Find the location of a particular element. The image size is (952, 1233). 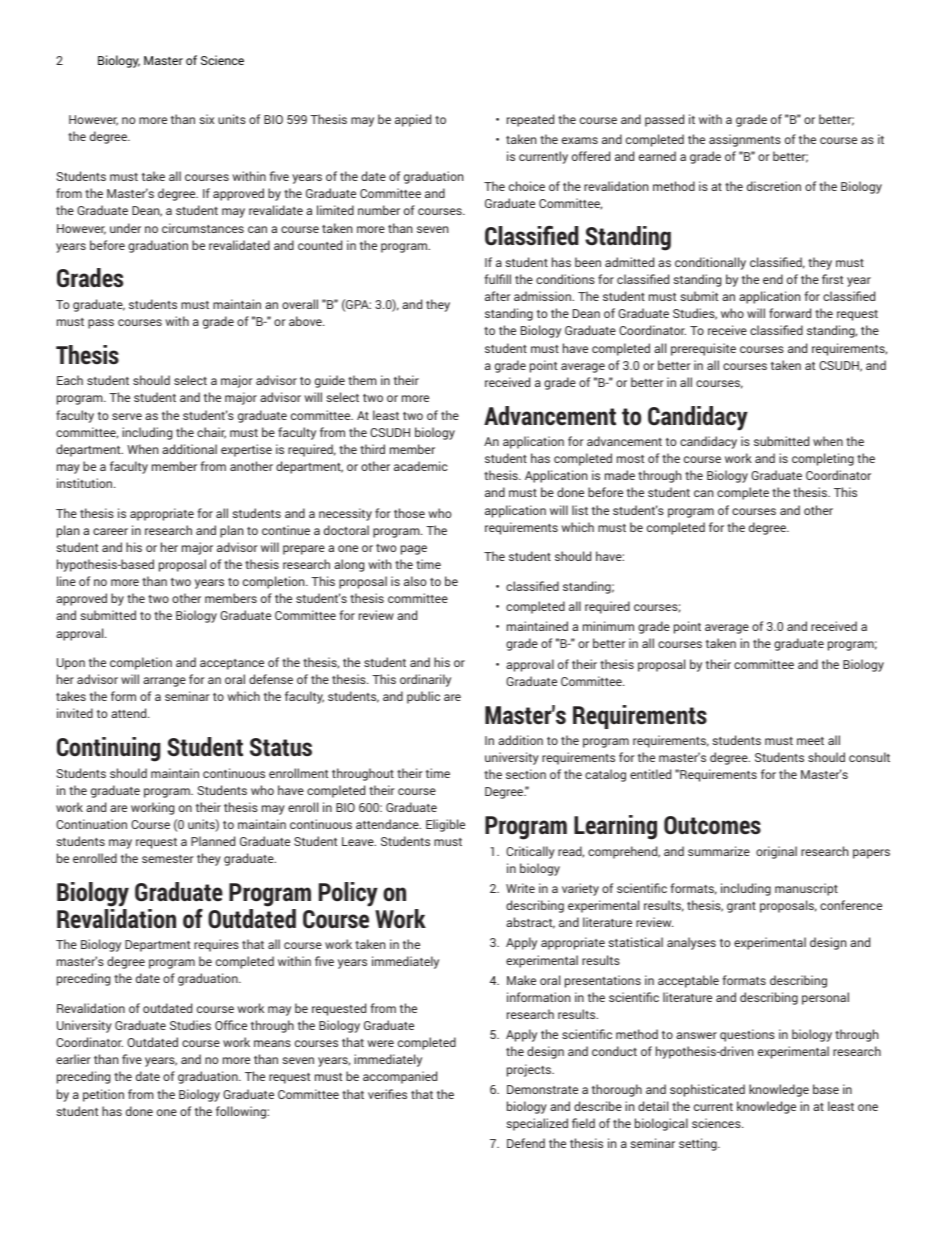

Continuing is located at coordinates (109, 749).
